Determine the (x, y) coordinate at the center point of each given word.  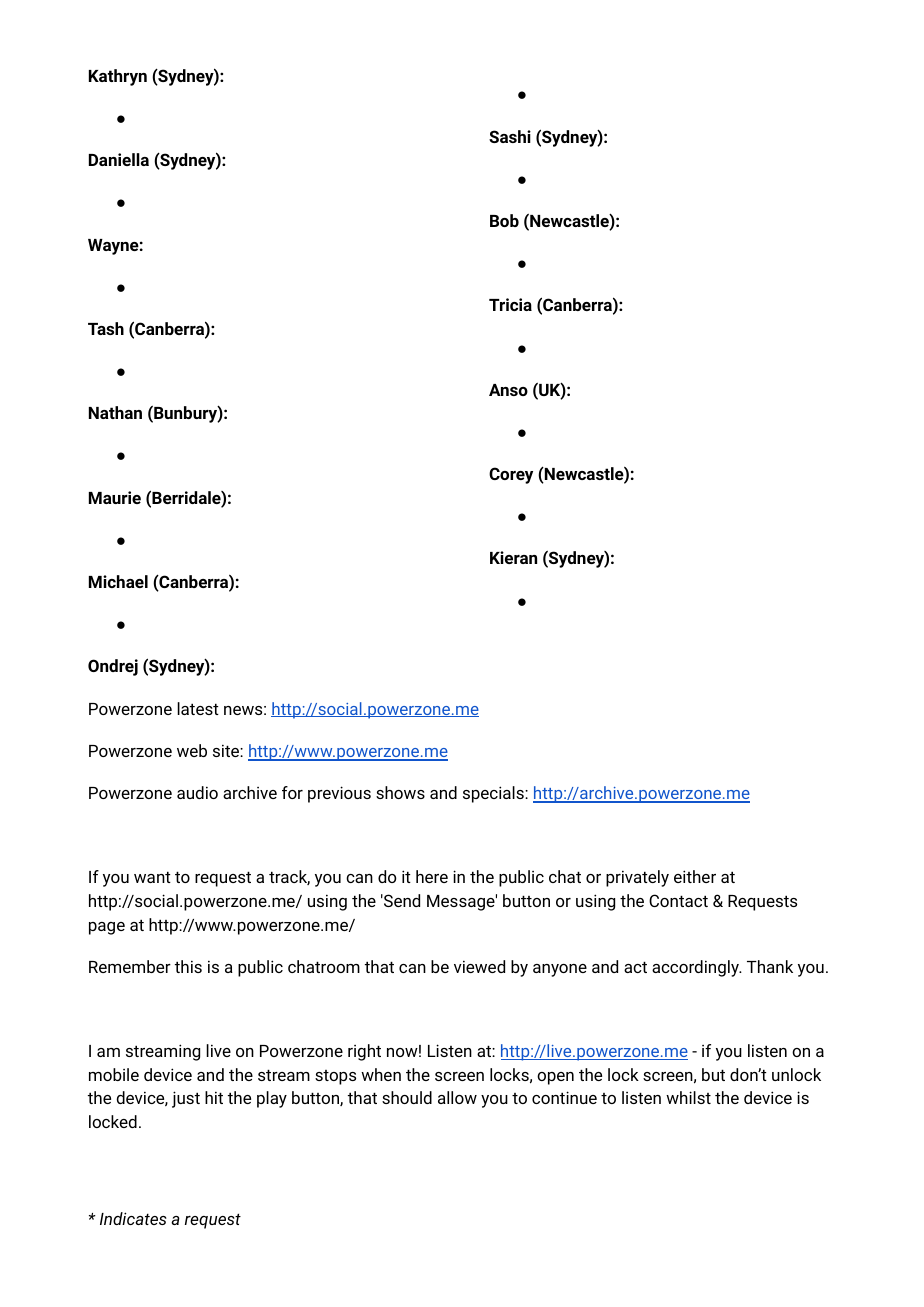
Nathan (115, 412)
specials (494, 794)
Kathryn (118, 77)
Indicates (133, 1218)
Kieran (513, 557)
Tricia (510, 304)
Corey (511, 475)
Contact (678, 900)
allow (457, 1097)
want (152, 877)
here (432, 876)
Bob (504, 220)
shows (400, 792)
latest (198, 708)
